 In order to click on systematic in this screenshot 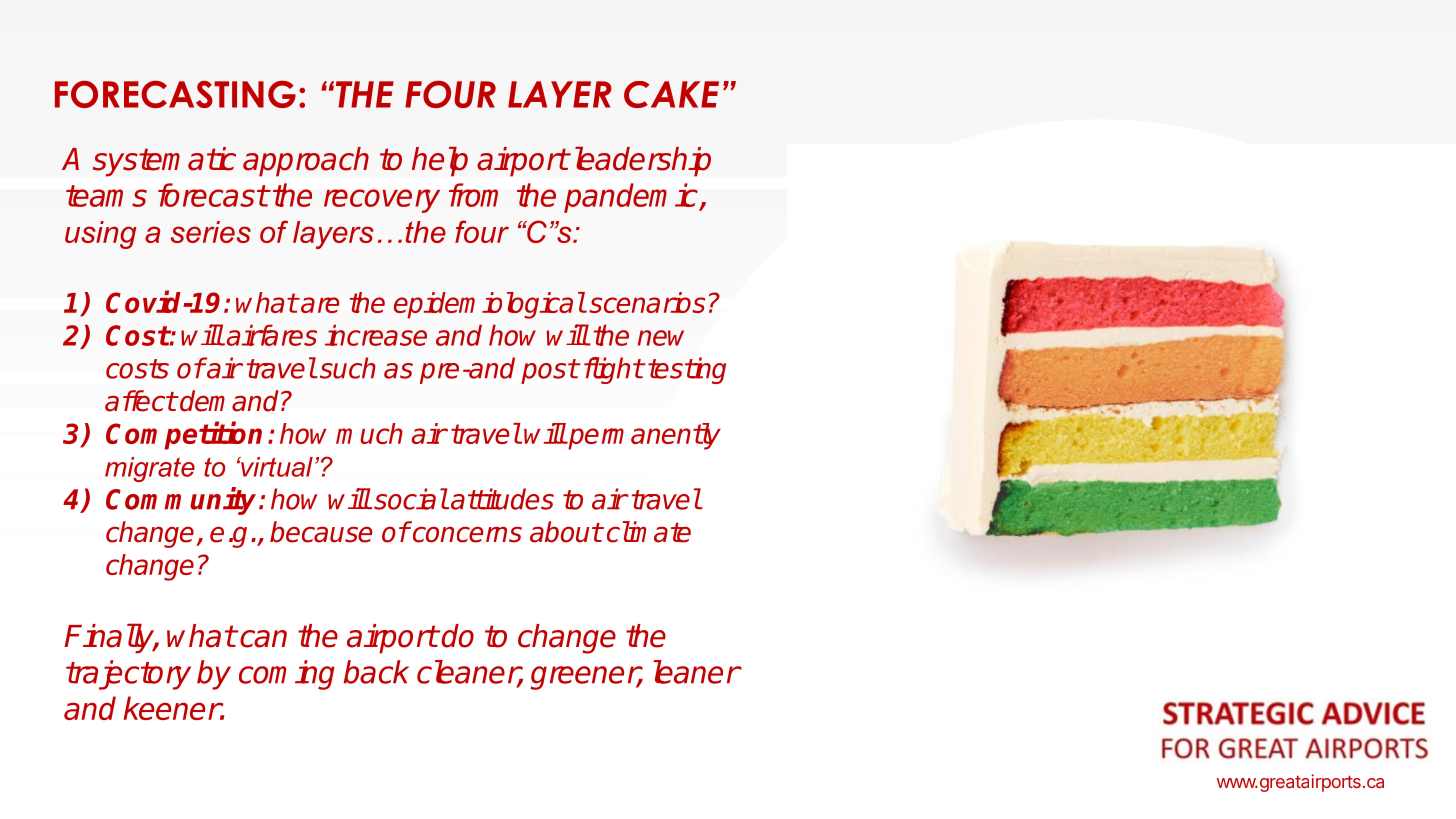, I will do `click(164, 162)`.
